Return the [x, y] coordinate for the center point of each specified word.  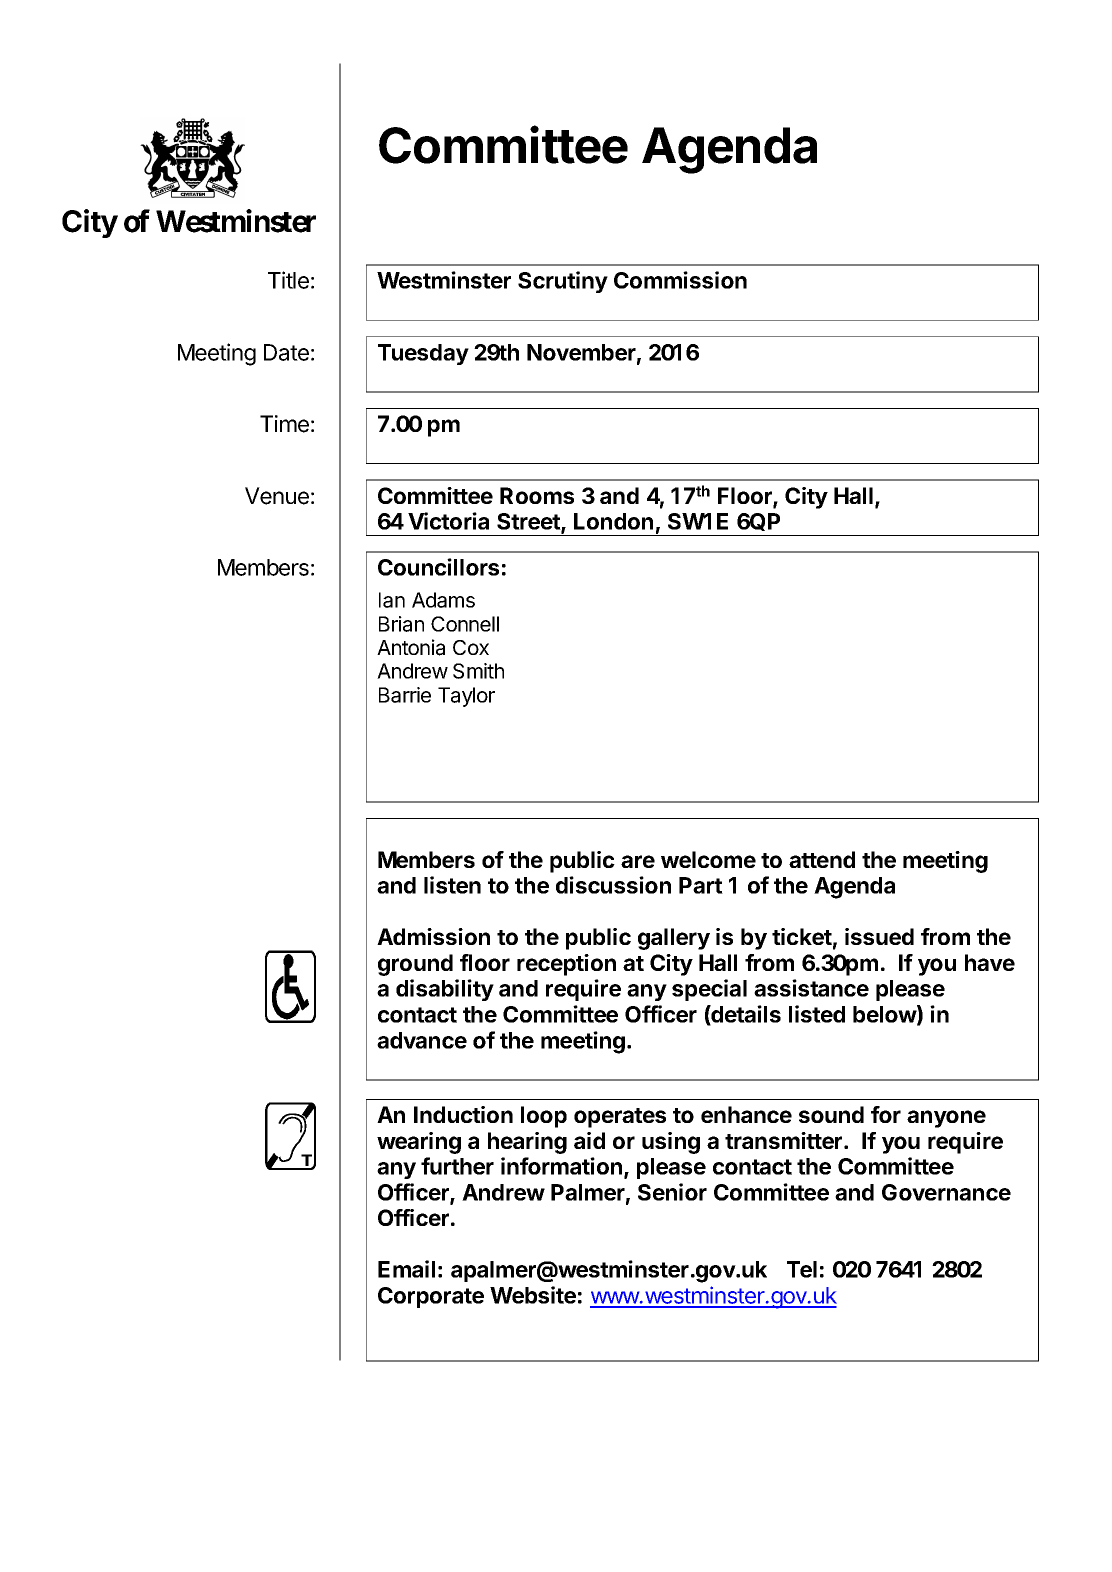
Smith [478, 671]
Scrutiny [563, 282]
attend [822, 859]
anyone [946, 1119]
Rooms [537, 495]
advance [422, 1040]
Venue [277, 496]
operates [620, 1118]
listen [452, 885]
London [613, 521]
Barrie [405, 695]
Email [406, 1269]
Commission [680, 280]
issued [879, 936]
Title [288, 280]
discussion [613, 885]
